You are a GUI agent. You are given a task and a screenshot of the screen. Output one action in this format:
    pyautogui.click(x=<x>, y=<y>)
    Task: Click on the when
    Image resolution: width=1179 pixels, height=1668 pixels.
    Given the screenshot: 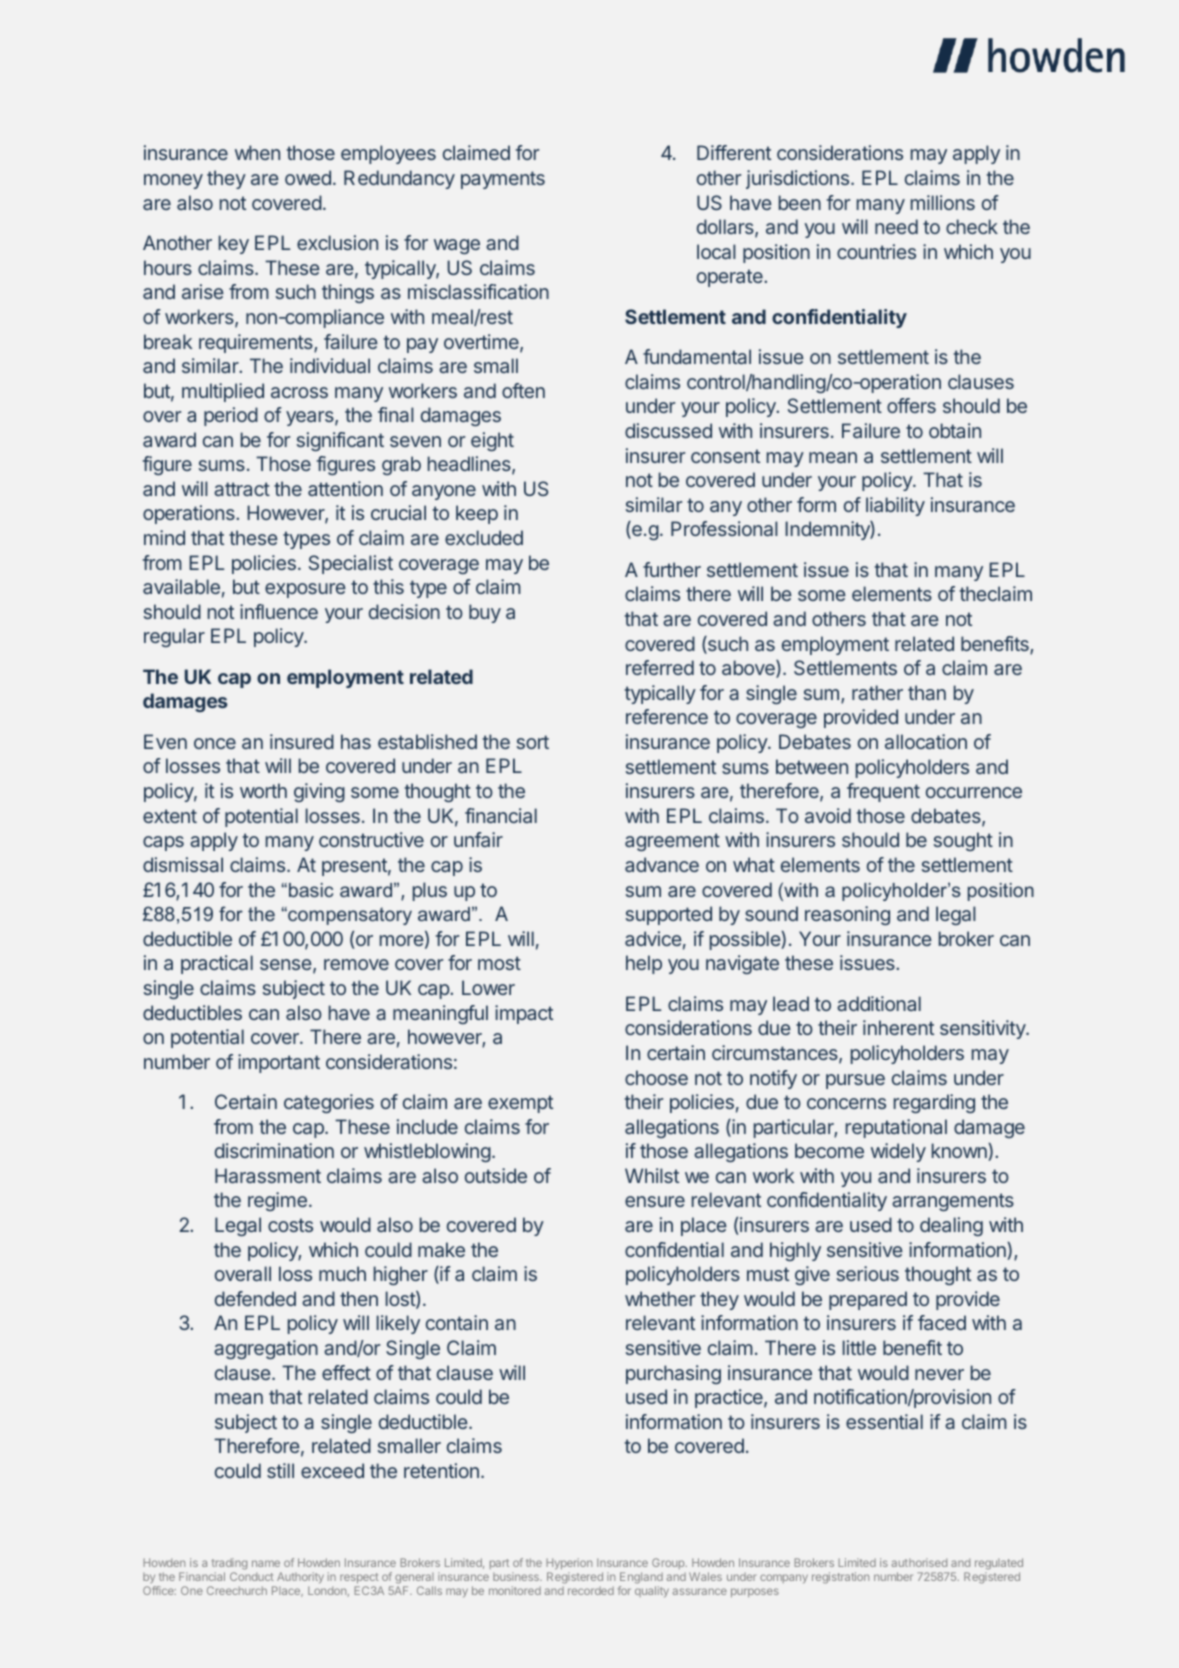 What is the action you would take?
    pyautogui.click(x=257, y=152)
